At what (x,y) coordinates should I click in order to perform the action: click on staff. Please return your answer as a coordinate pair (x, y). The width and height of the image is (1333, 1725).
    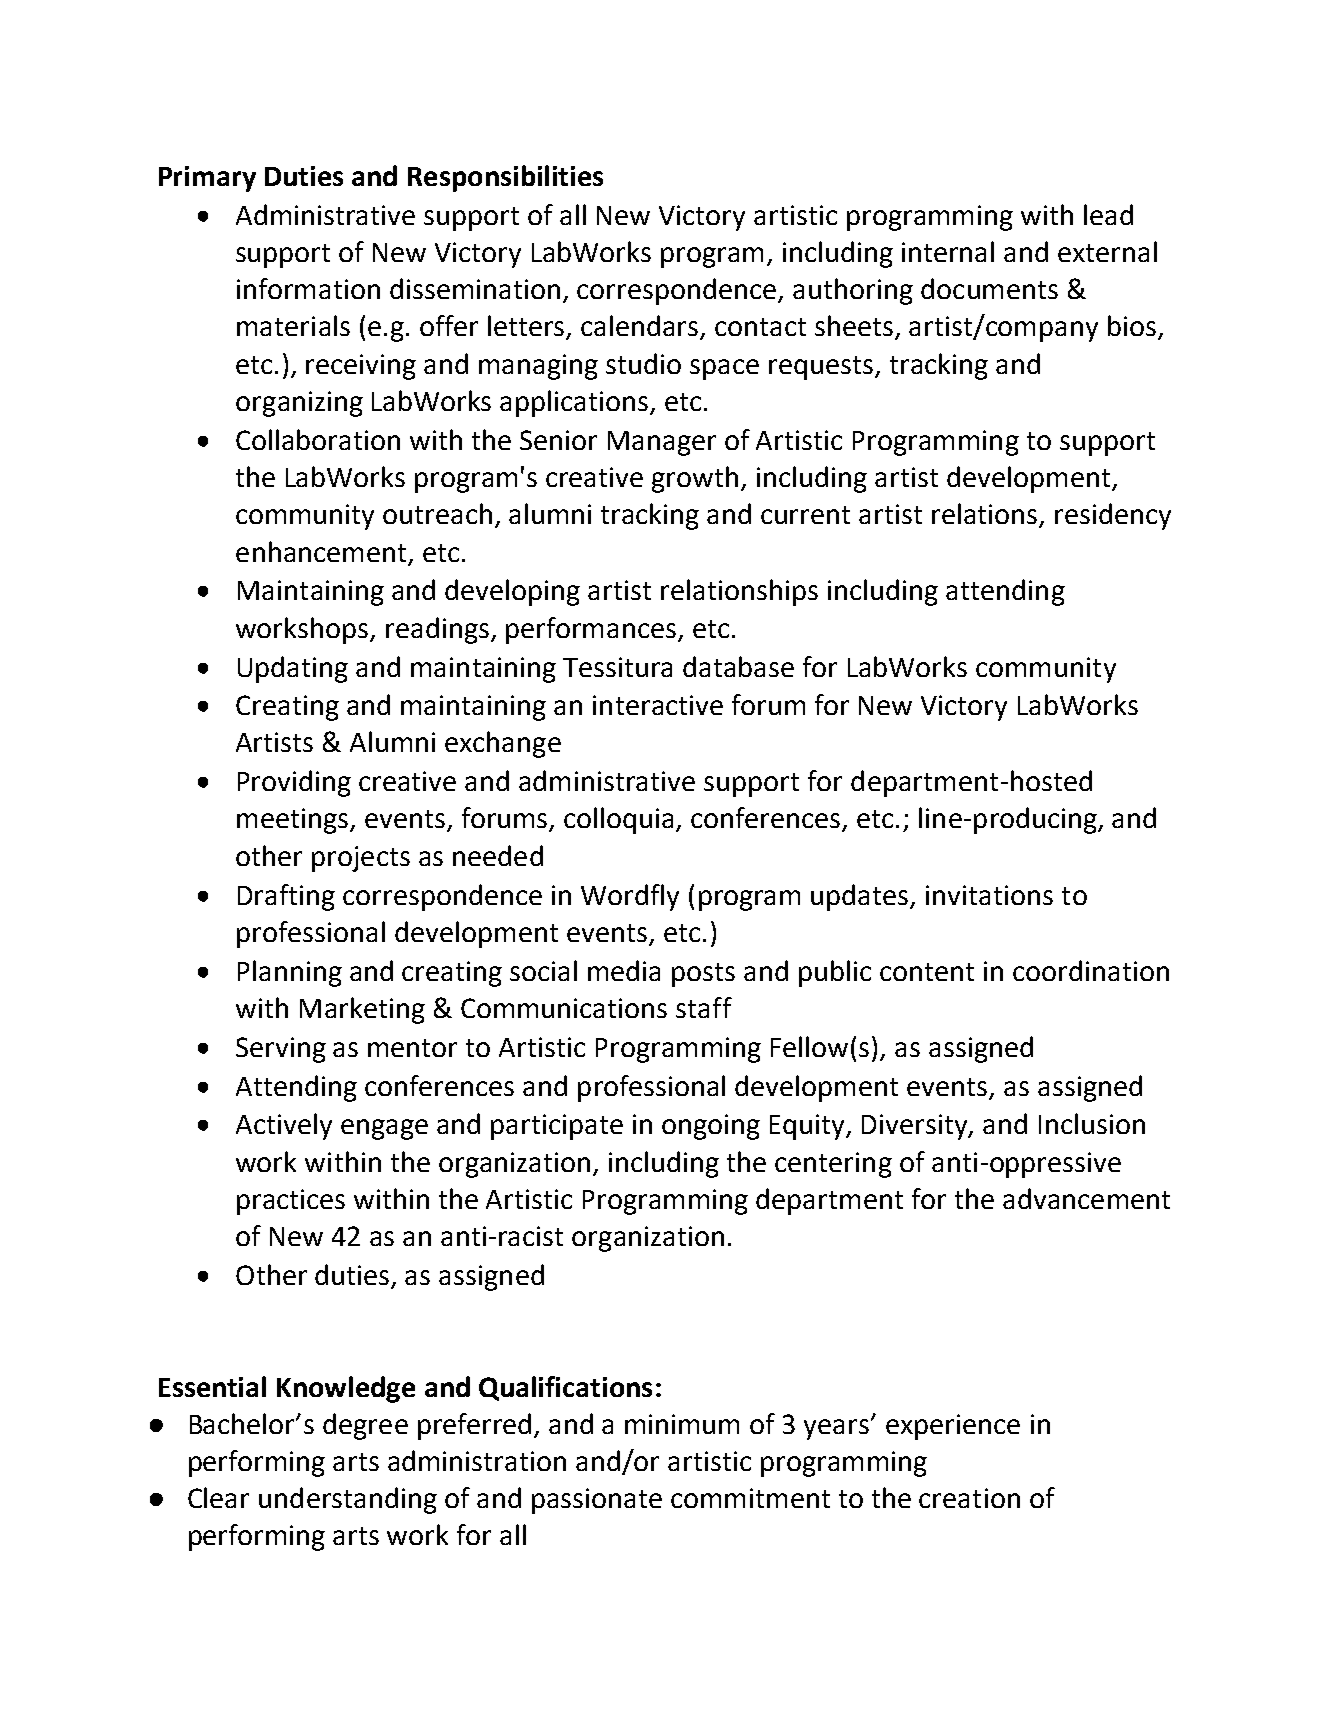
    Looking at the image, I should click on (704, 1007).
